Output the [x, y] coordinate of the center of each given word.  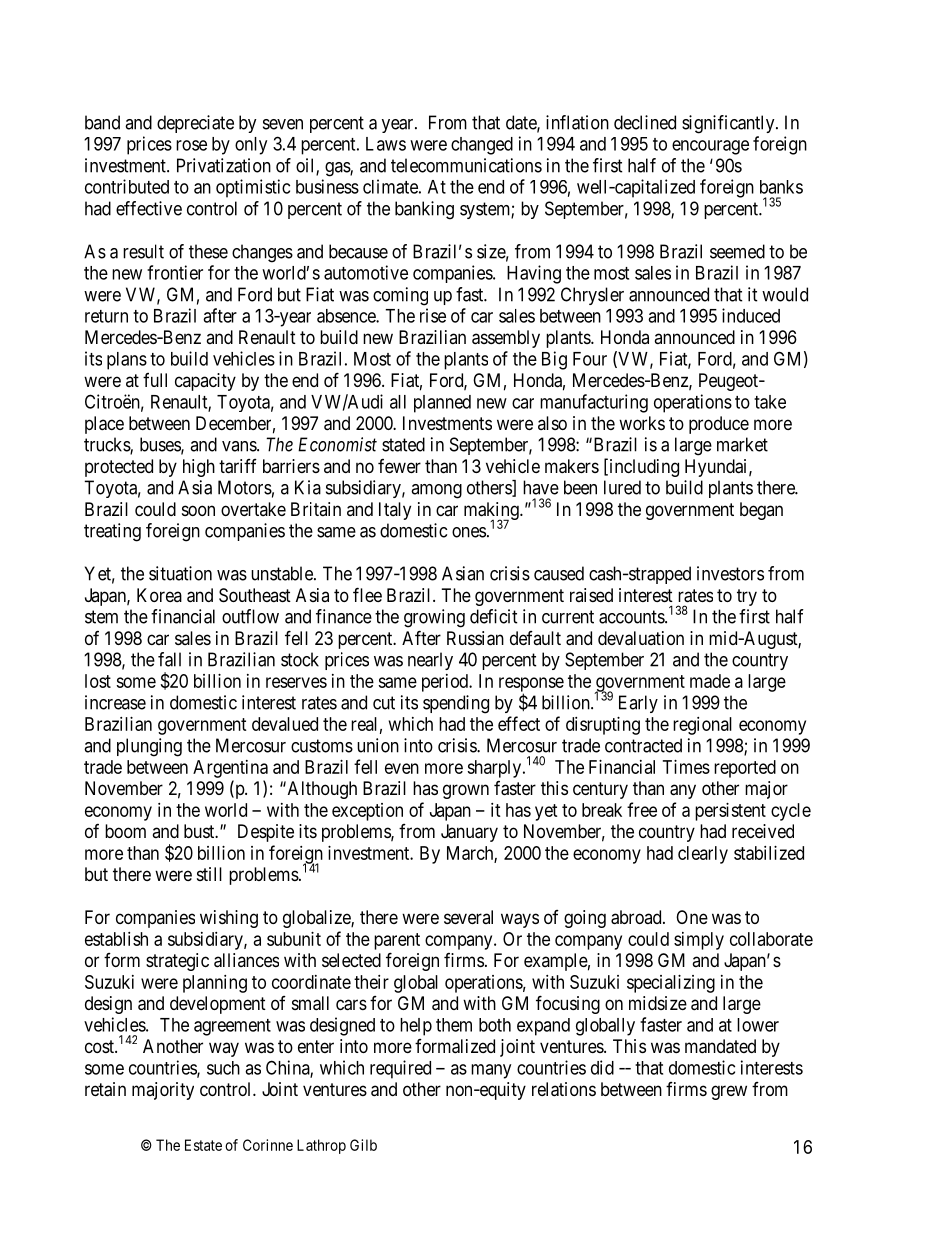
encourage [710, 147]
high [199, 468]
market [742, 444]
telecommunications [466, 165]
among [436, 491]
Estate [203, 1145]
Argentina [230, 769]
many [491, 1071]
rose [191, 145]
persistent [730, 812]
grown [466, 791]
